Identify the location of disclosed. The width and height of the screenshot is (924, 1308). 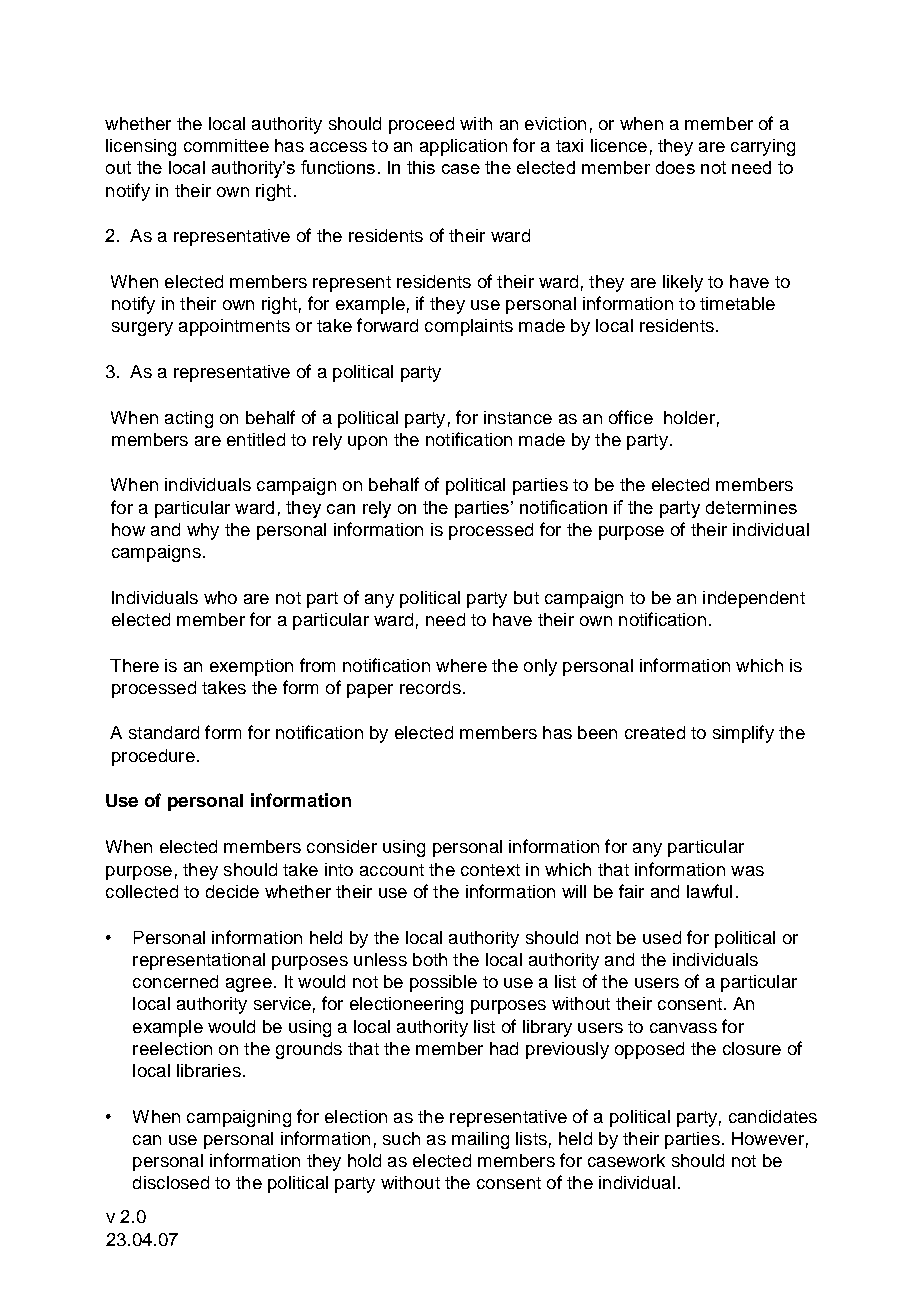
(171, 1182).
